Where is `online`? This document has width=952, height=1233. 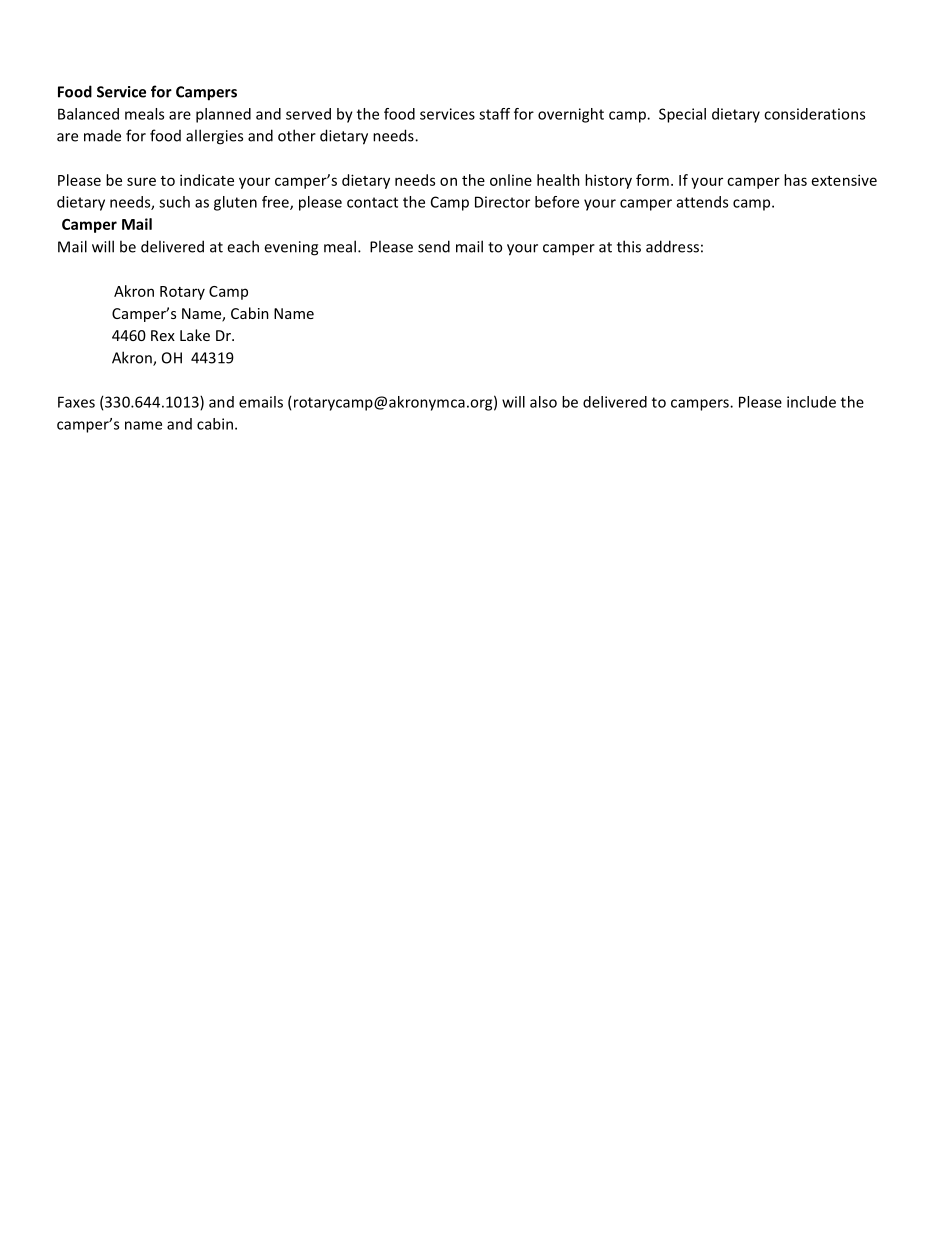
online is located at coordinates (511, 180).
